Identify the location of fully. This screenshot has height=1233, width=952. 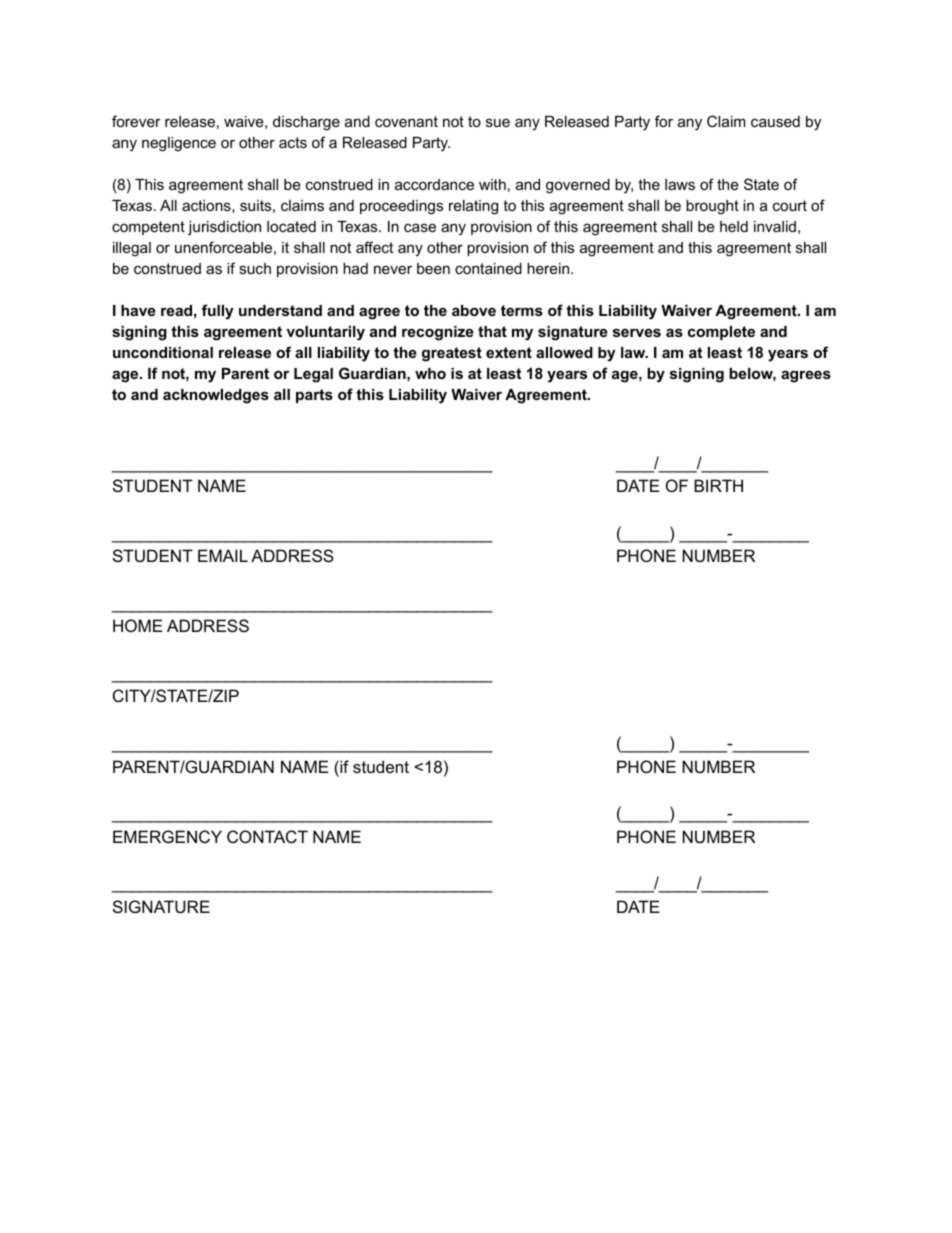
(218, 312).
